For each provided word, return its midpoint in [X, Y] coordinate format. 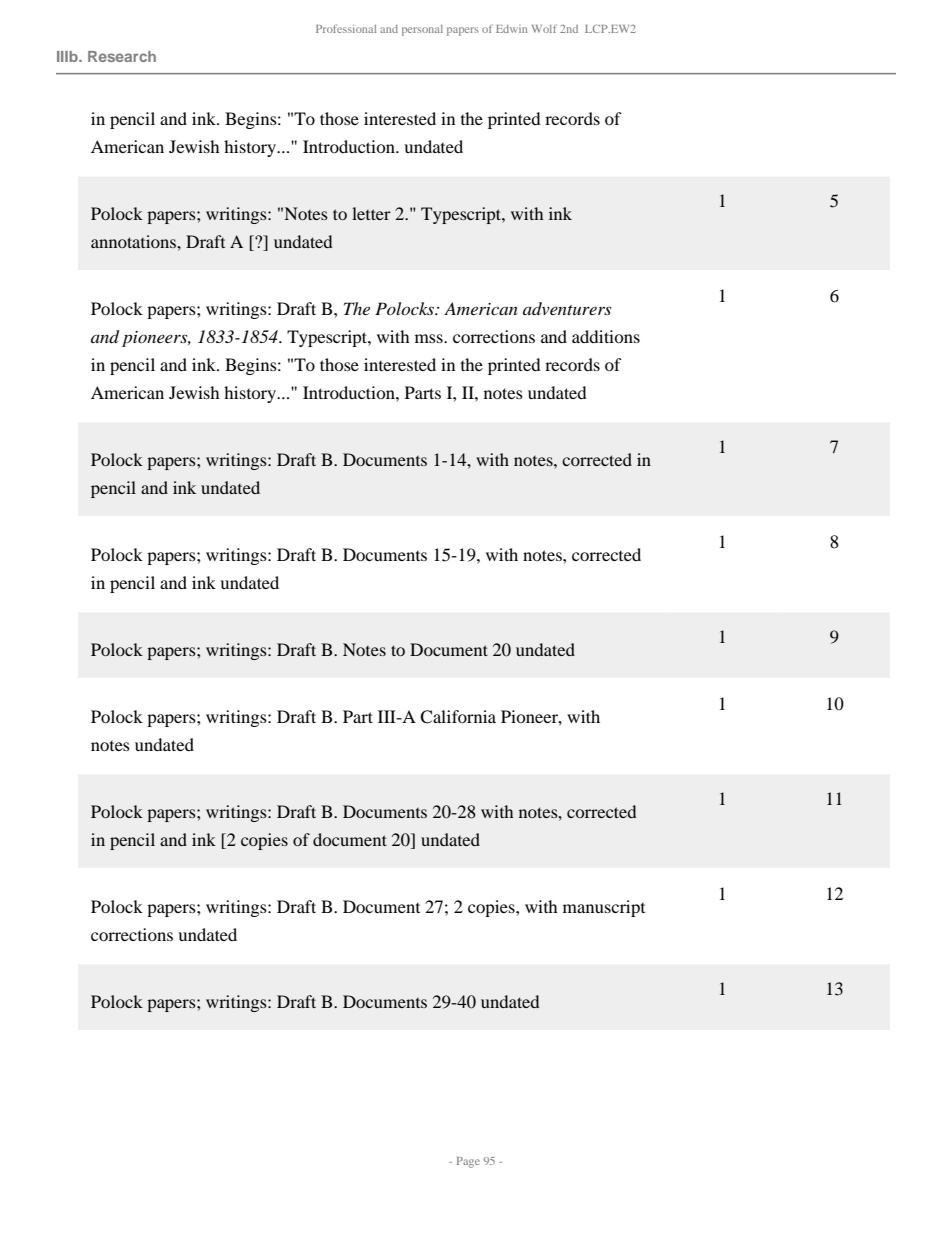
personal [422, 30]
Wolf [544, 28]
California [458, 717]
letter [371, 213]
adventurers [567, 308]
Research [122, 56]
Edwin [511, 29]
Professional [346, 28]
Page [468, 1162]
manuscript [604, 908]
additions [606, 336]
